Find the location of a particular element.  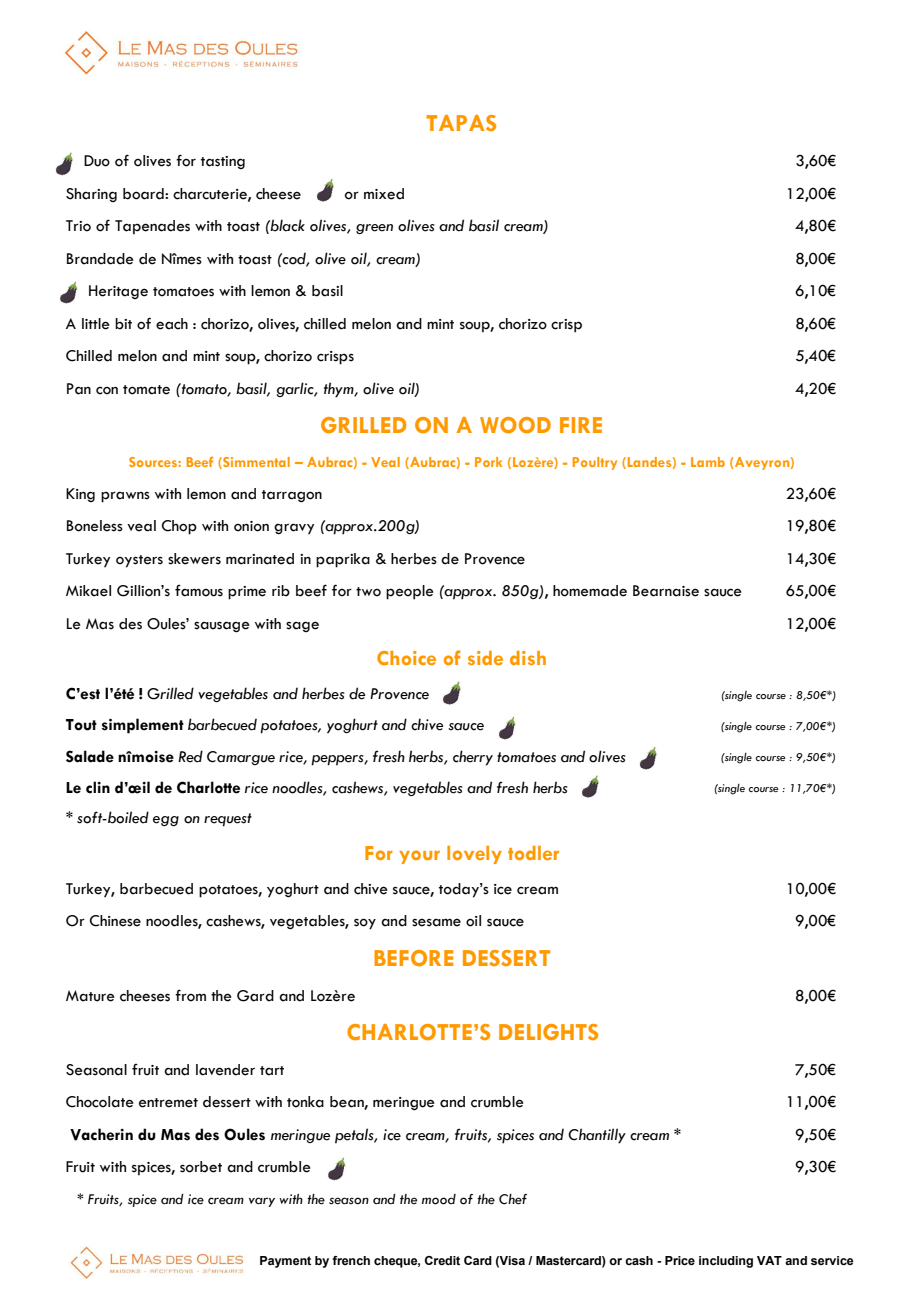

mood is located at coordinates (439, 1199).
